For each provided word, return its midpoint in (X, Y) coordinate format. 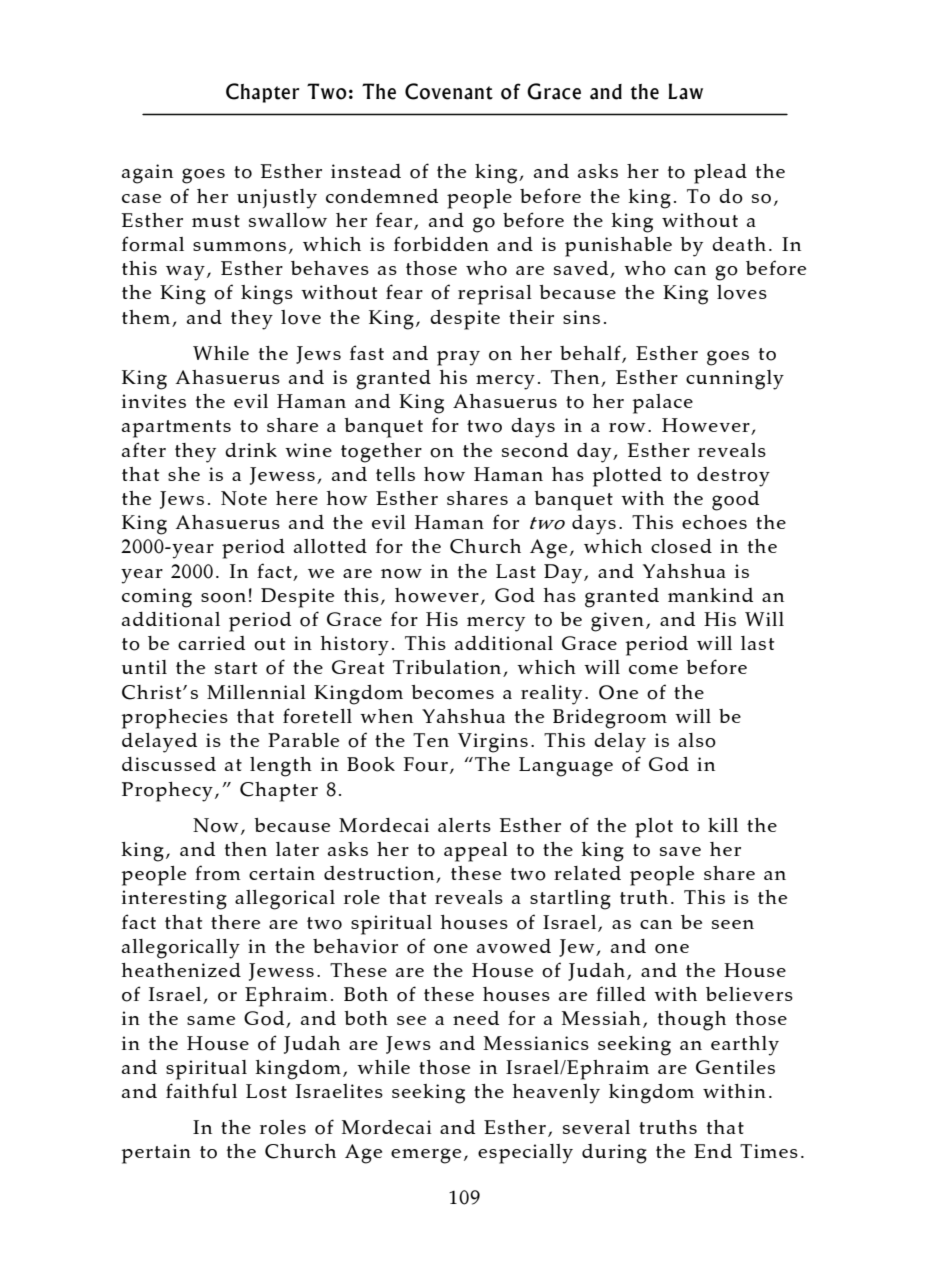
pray (458, 358)
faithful (201, 1090)
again (147, 174)
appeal (476, 852)
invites (154, 401)
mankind (710, 595)
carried (211, 643)
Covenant (449, 91)
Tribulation (448, 668)
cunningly (735, 380)
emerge (426, 1156)
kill (723, 825)
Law (685, 91)
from (218, 873)
